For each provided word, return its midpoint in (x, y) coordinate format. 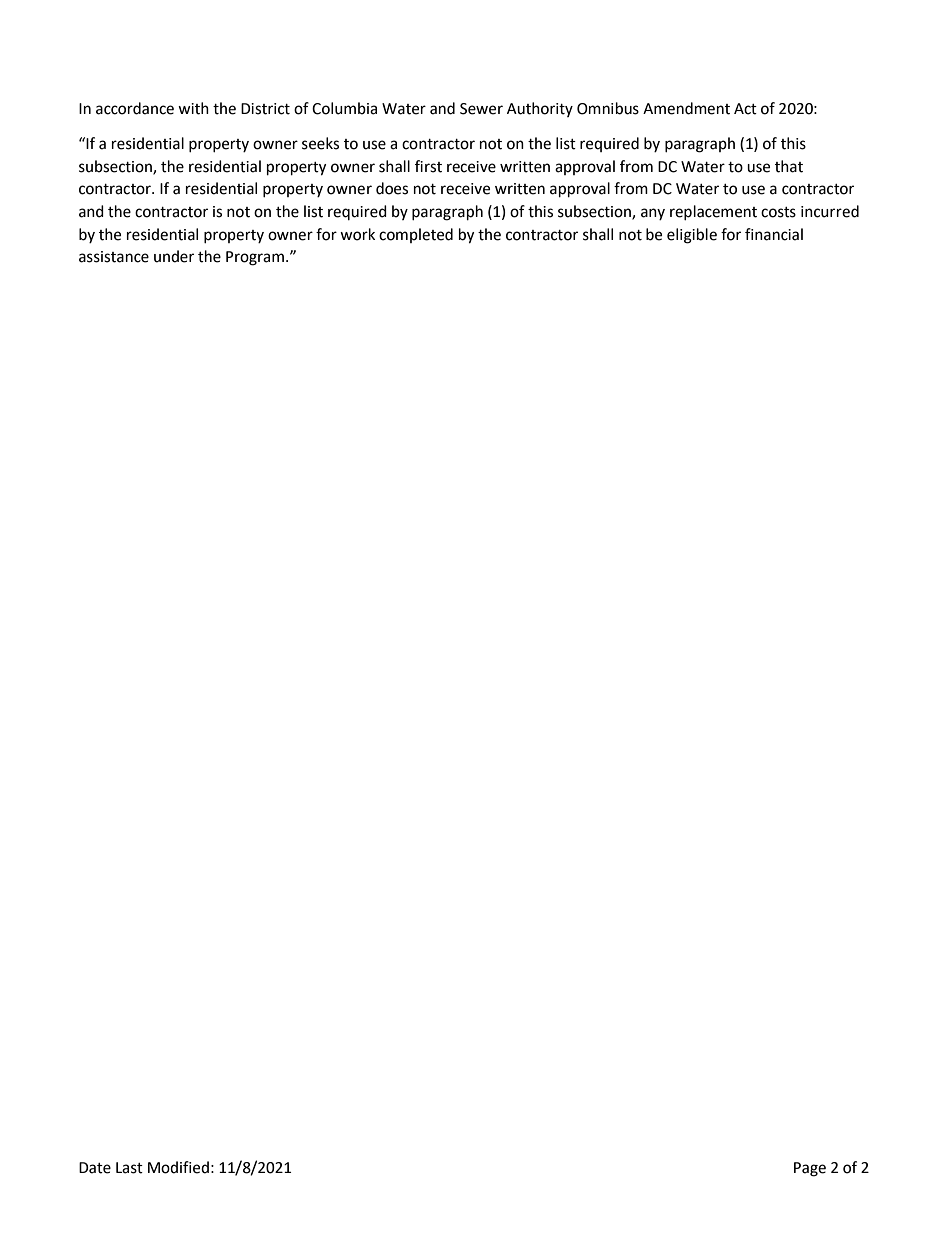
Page (810, 1169)
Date (95, 1168)
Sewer (481, 109)
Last (129, 1168)
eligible (692, 236)
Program (255, 258)
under (174, 256)
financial (774, 234)
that (789, 166)
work (357, 234)
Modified (178, 1167)
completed (416, 235)
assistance (114, 257)
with (193, 108)
